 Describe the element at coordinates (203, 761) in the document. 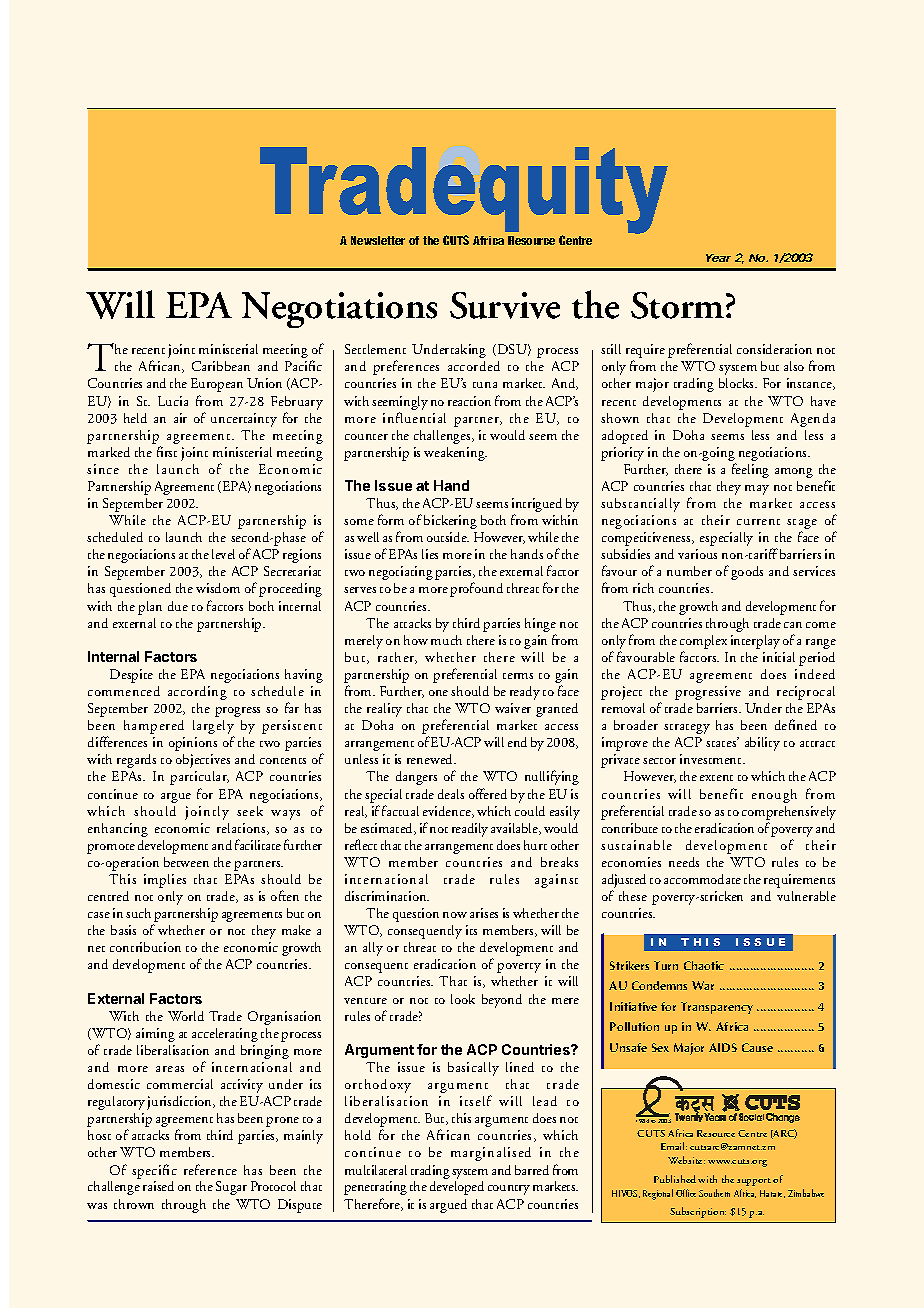

I see `objectives` at that location.
